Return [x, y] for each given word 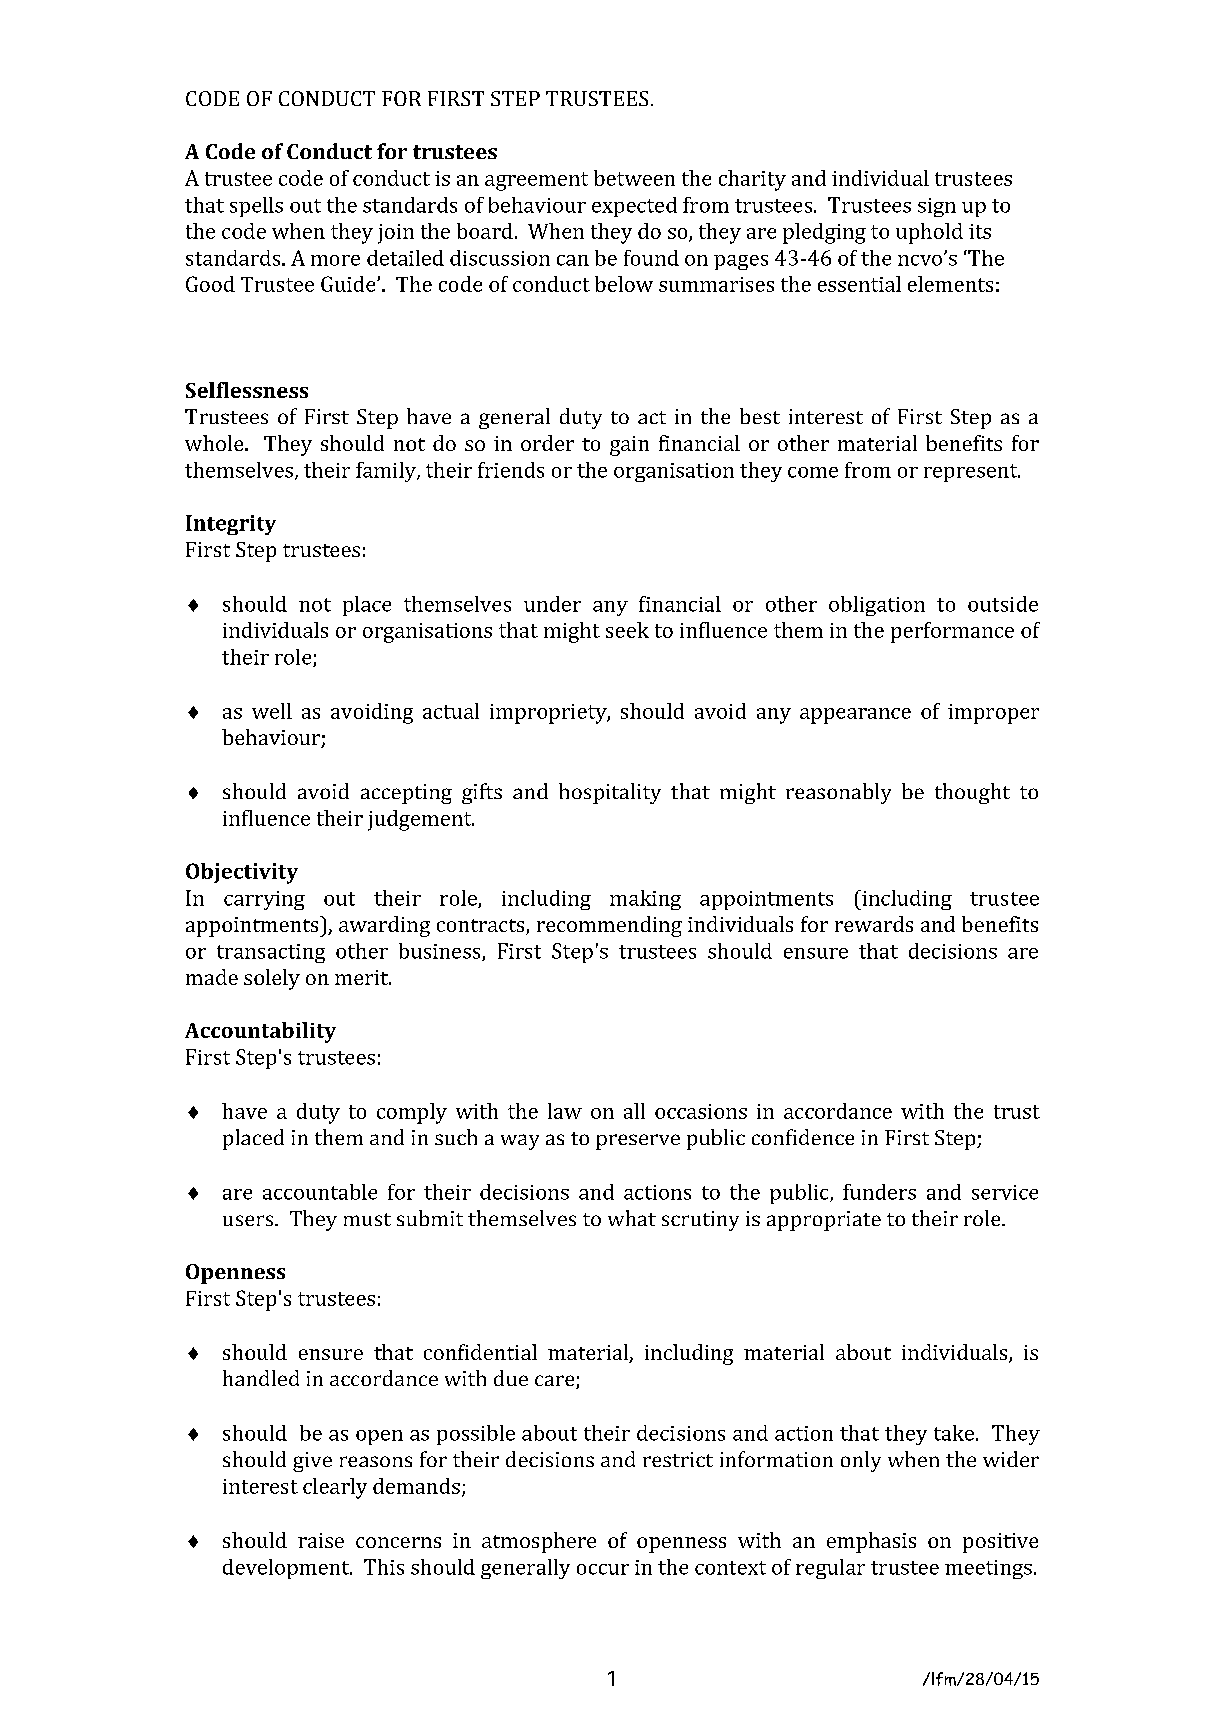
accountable [320, 1192]
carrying [264, 900]
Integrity [231, 525]
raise [321, 1540]
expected [634, 207]
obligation [877, 606]
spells [256, 207]
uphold [929, 233]
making [645, 900]
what [632, 1218]
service [1005, 1192]
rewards [874, 924]
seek [627, 630]
